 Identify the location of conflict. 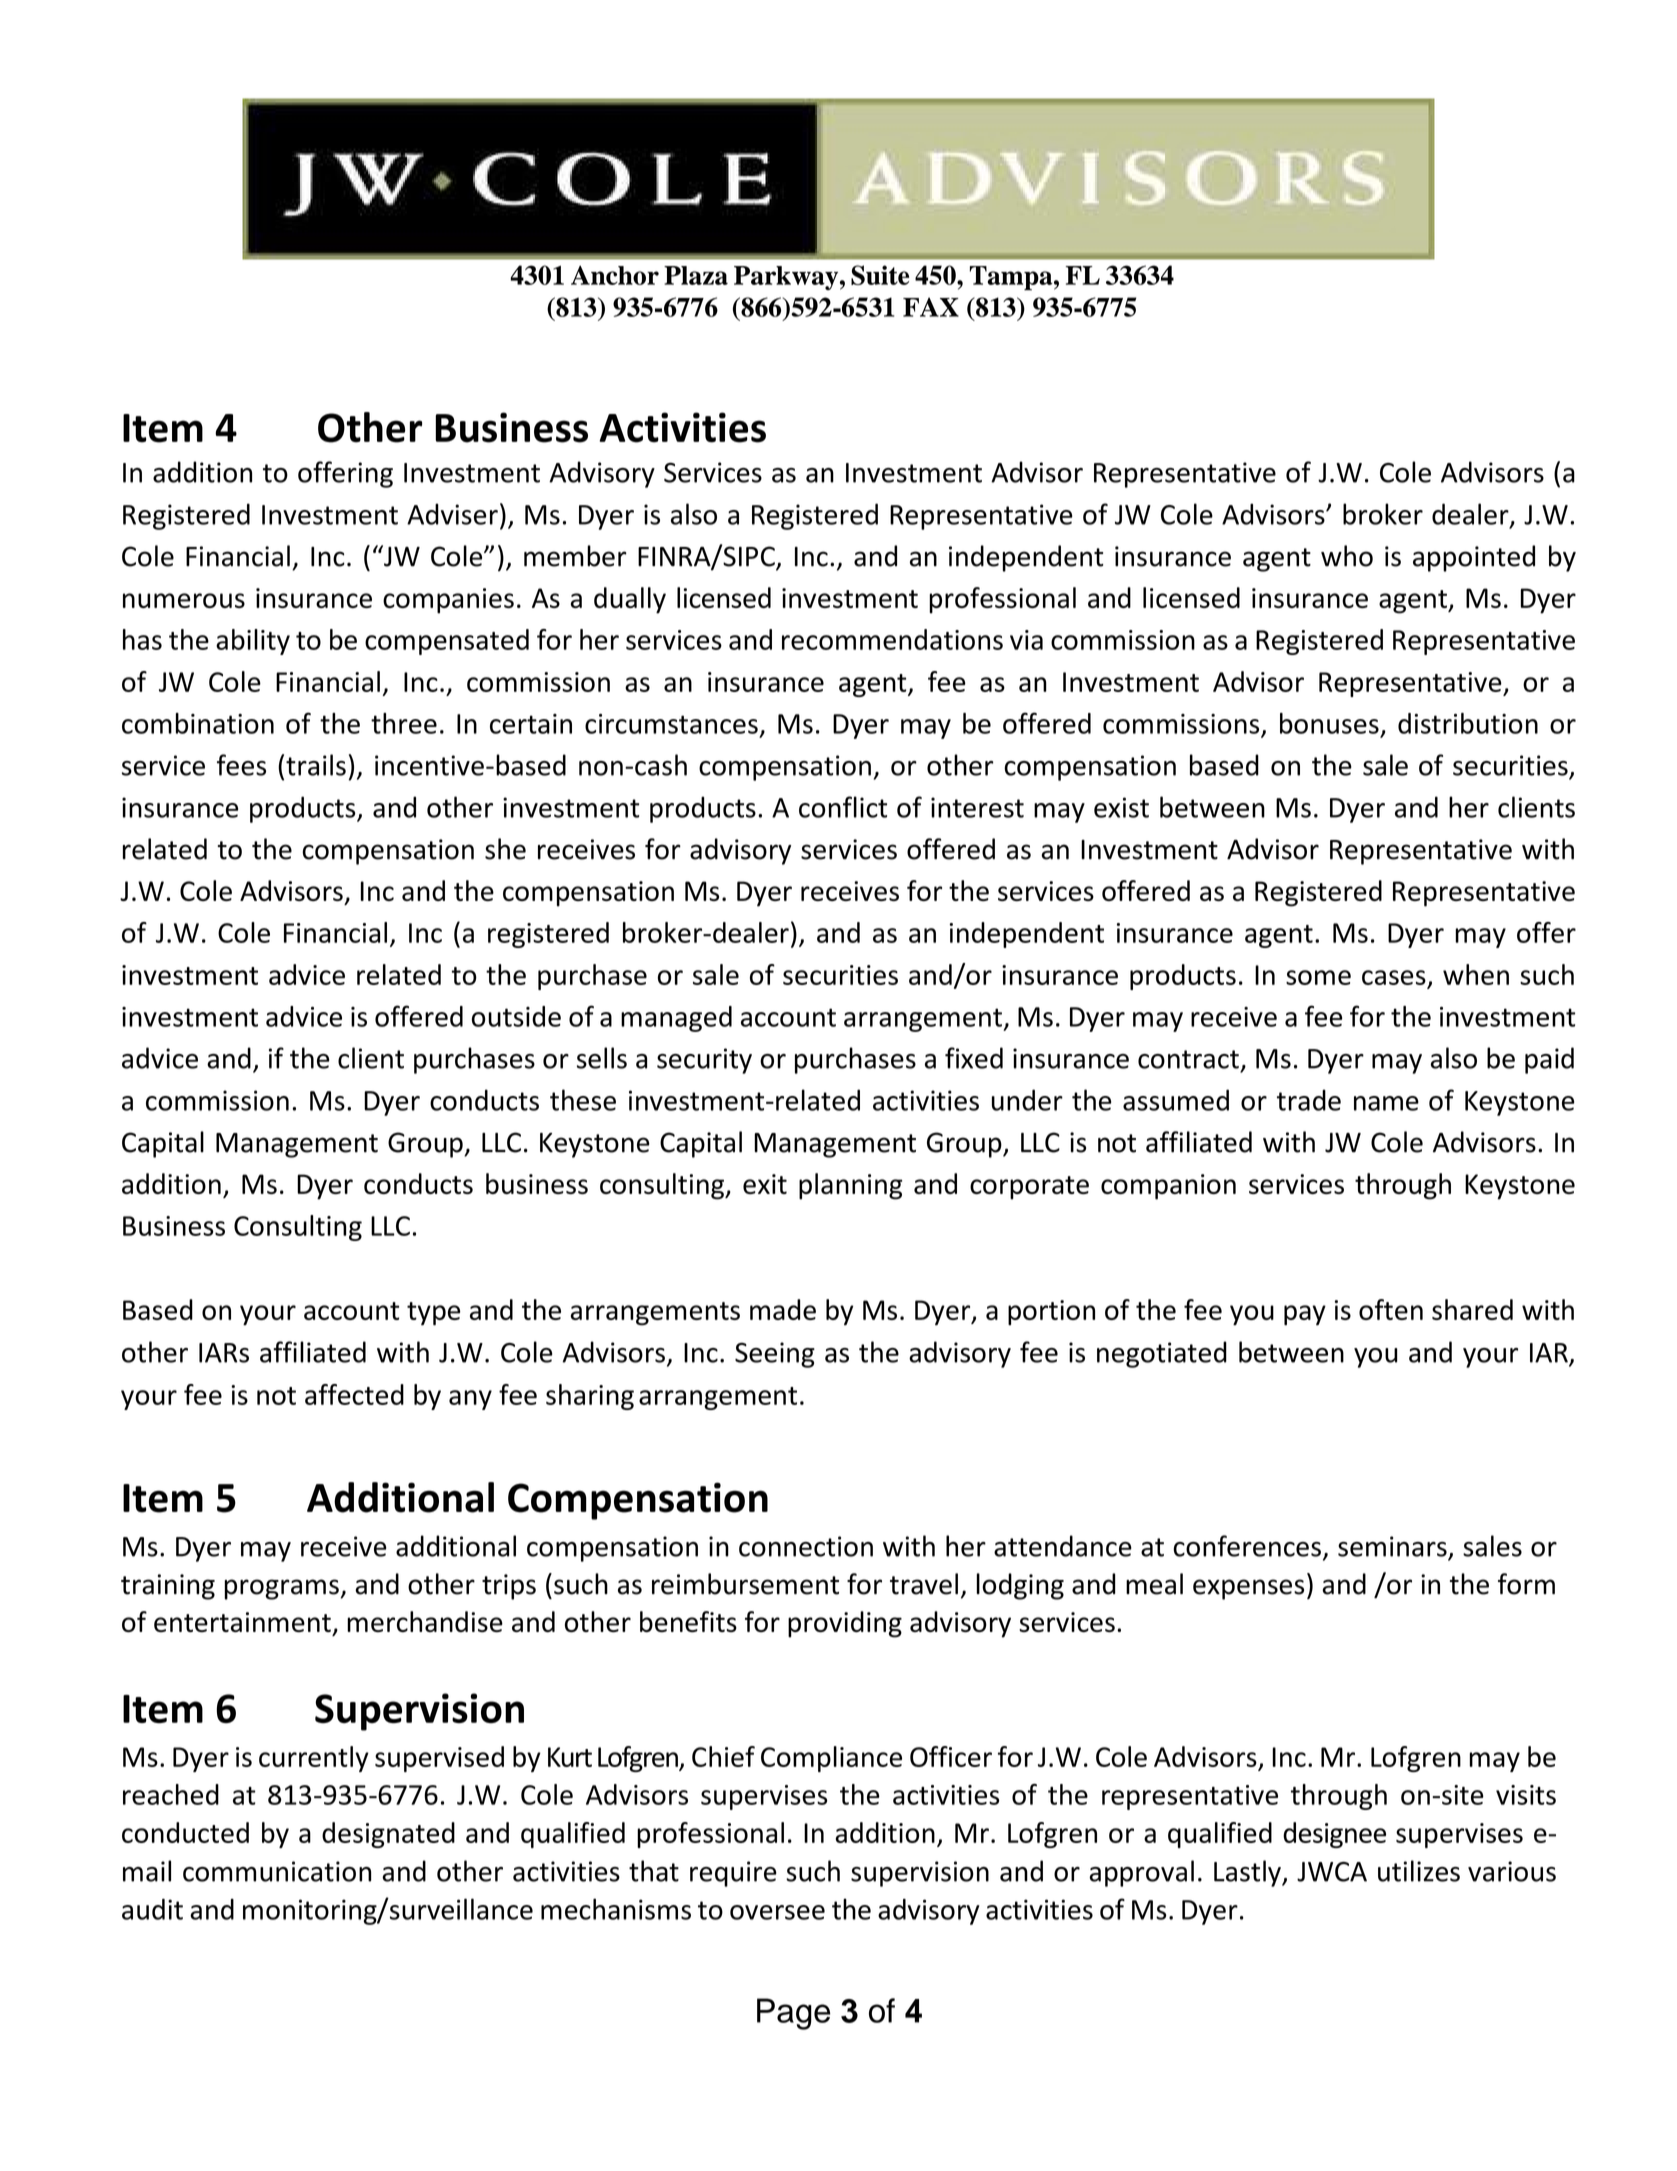
(843, 807).
